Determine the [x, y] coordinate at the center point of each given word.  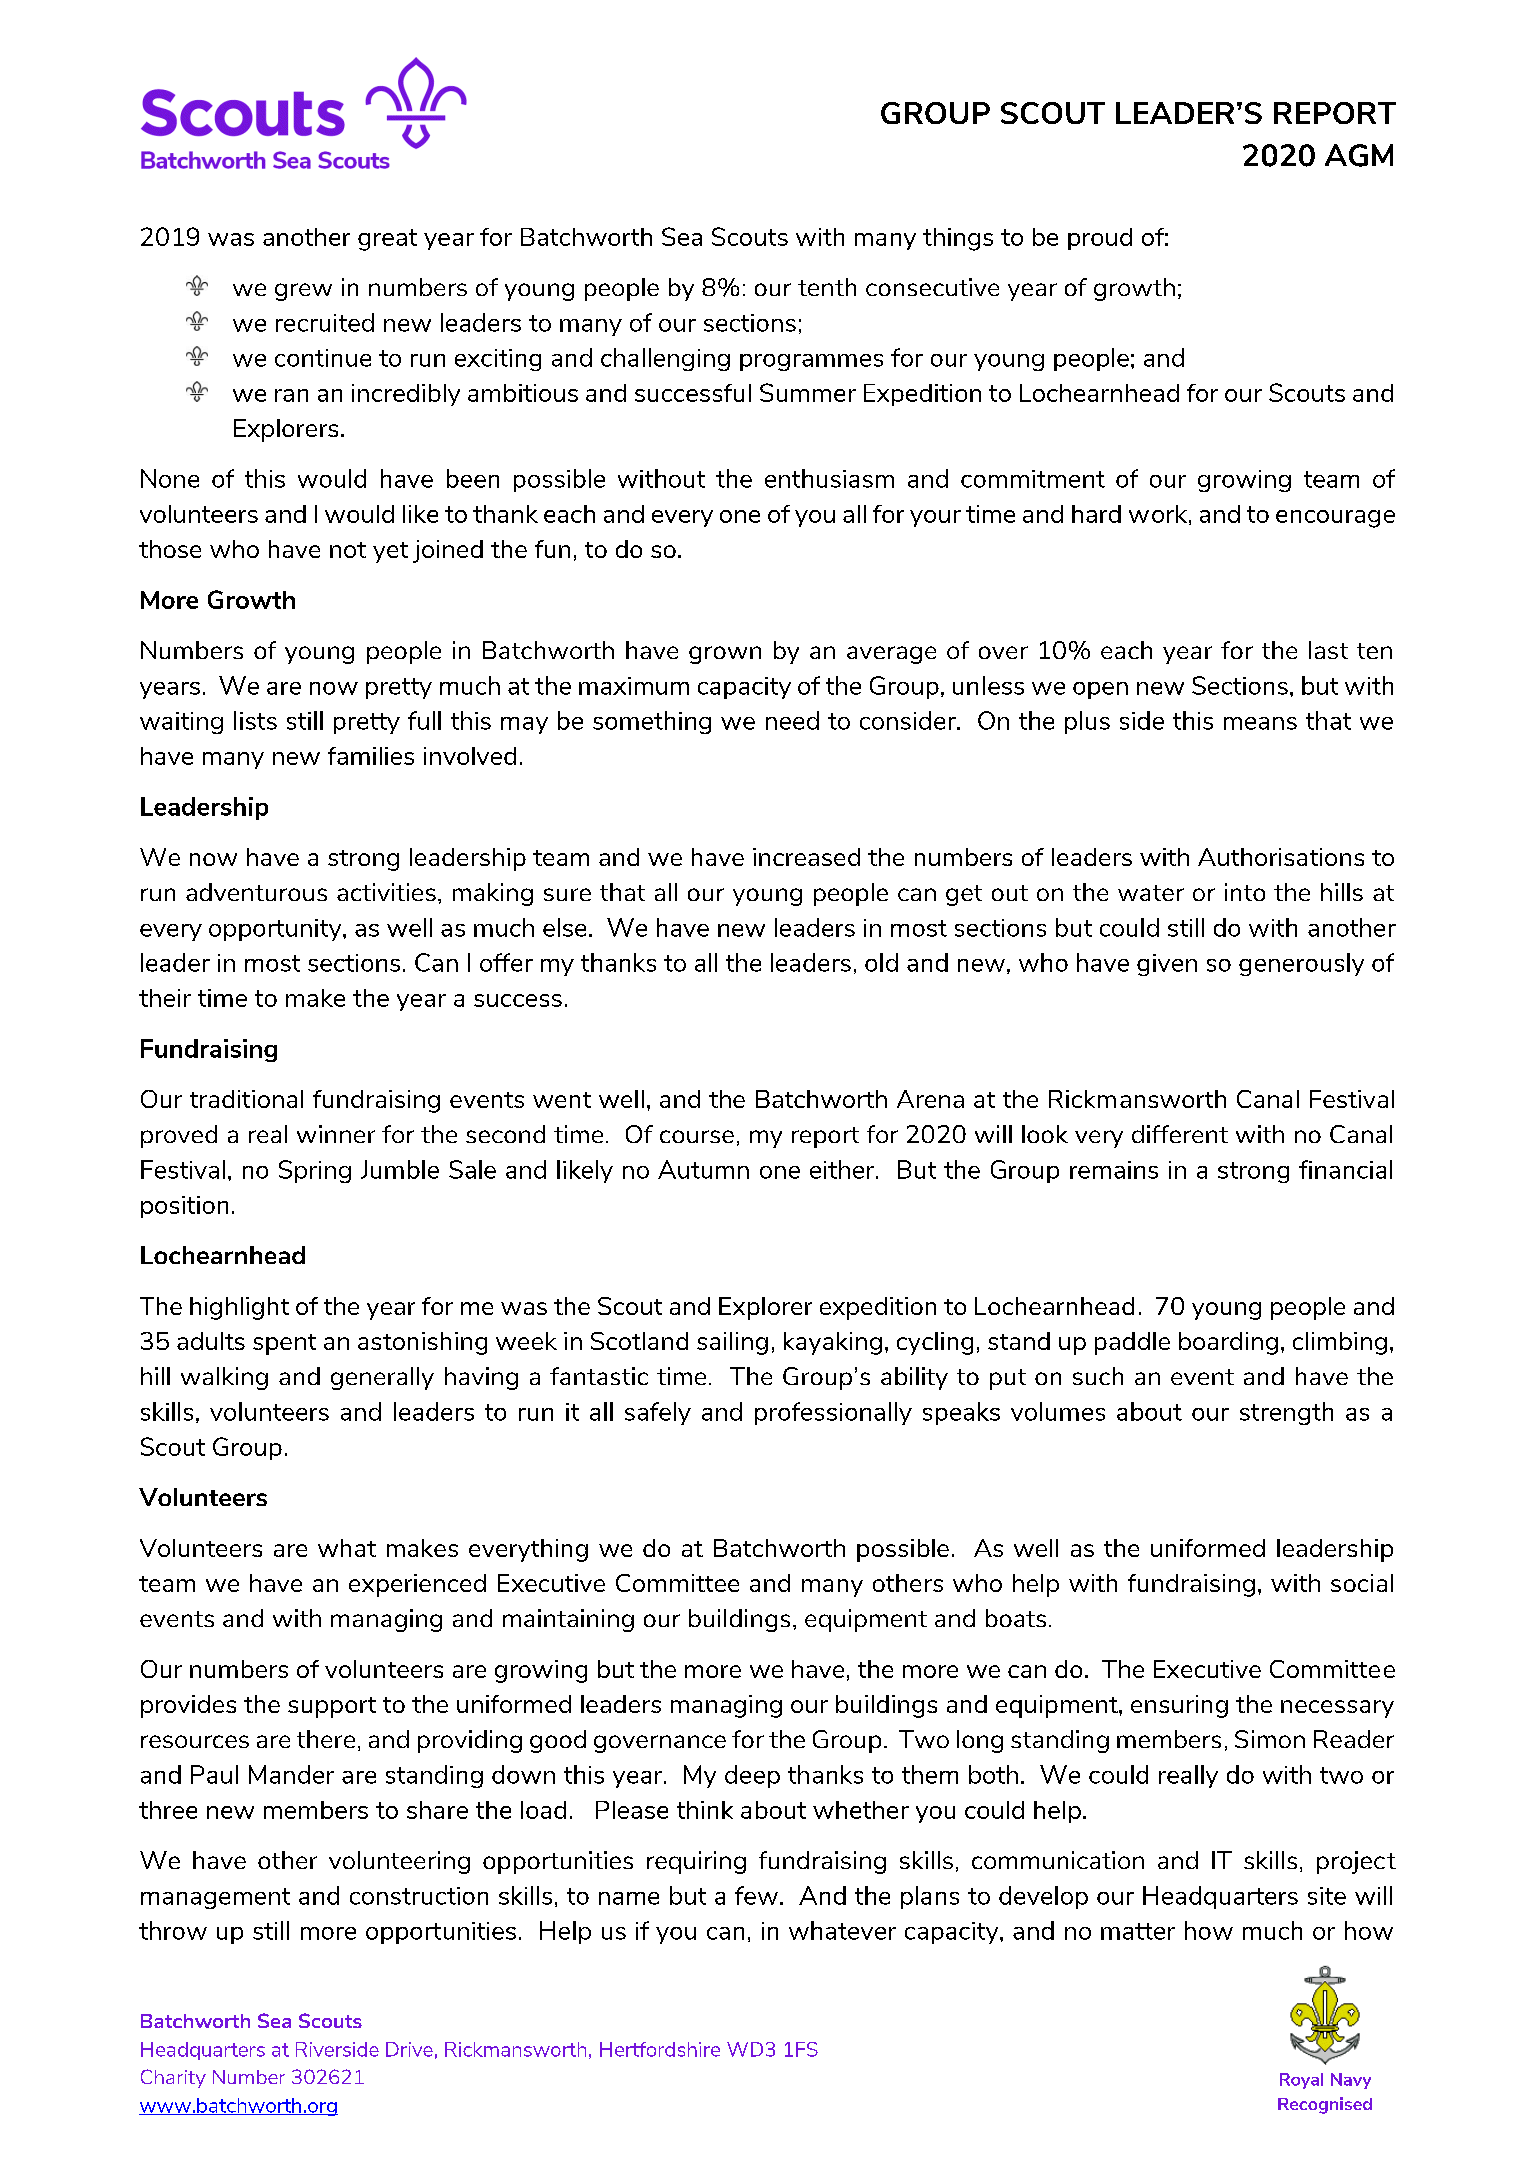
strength [1286, 1413]
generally [382, 1378]
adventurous [256, 892]
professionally [833, 1413]
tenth [827, 287]
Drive [409, 2049]
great [387, 240]
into [1245, 892]
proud [1100, 239]
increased [806, 857]
